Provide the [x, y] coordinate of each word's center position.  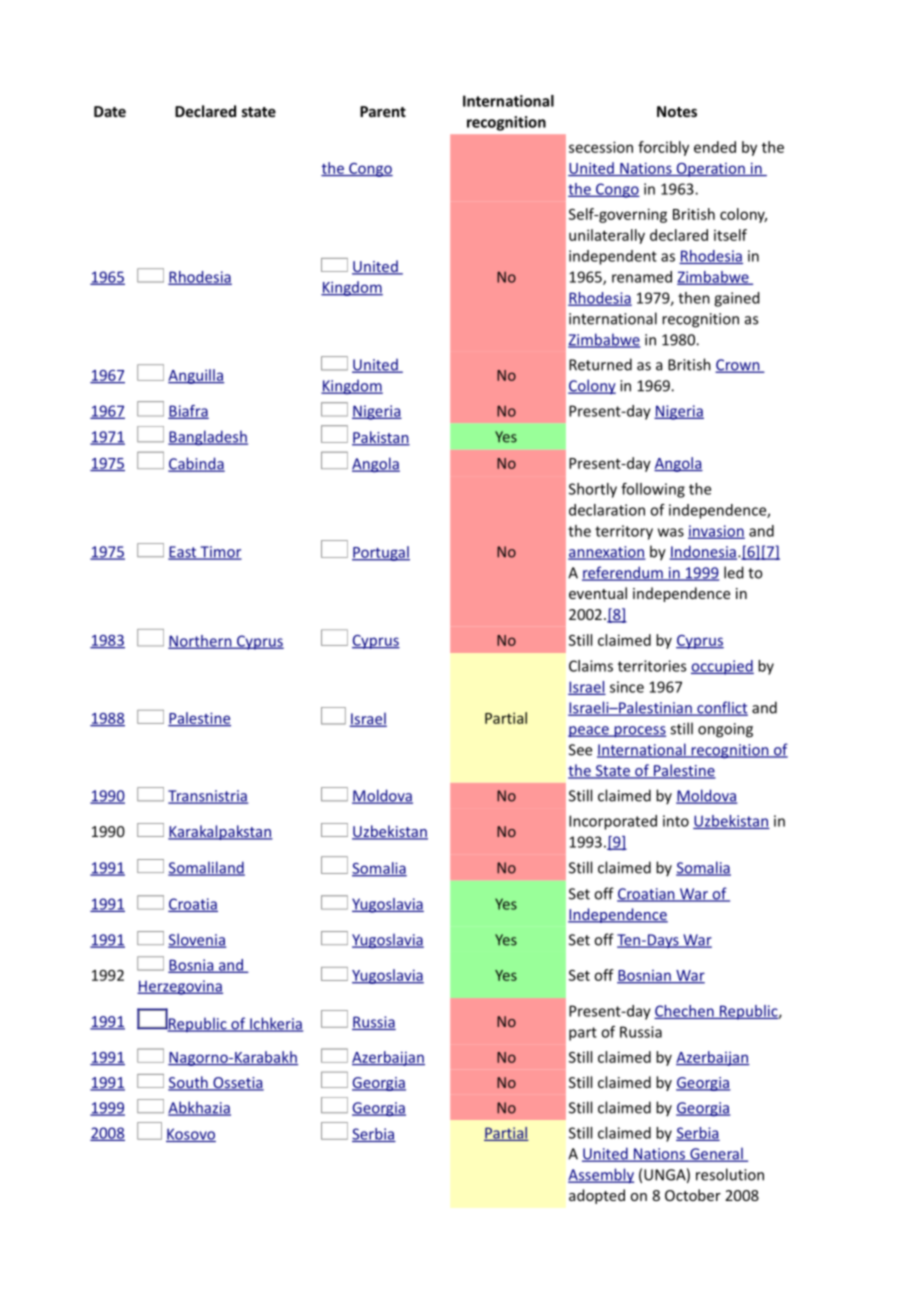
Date [110, 111]
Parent [383, 111]
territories [652, 666]
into [676, 821]
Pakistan [381, 438]
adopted [597, 1196]
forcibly [663, 148]
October [693, 1195]
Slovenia [197, 940]
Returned [600, 364]
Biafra [188, 412]
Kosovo [191, 1135]
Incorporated [613, 822]
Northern [201, 642]
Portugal [381, 553]
